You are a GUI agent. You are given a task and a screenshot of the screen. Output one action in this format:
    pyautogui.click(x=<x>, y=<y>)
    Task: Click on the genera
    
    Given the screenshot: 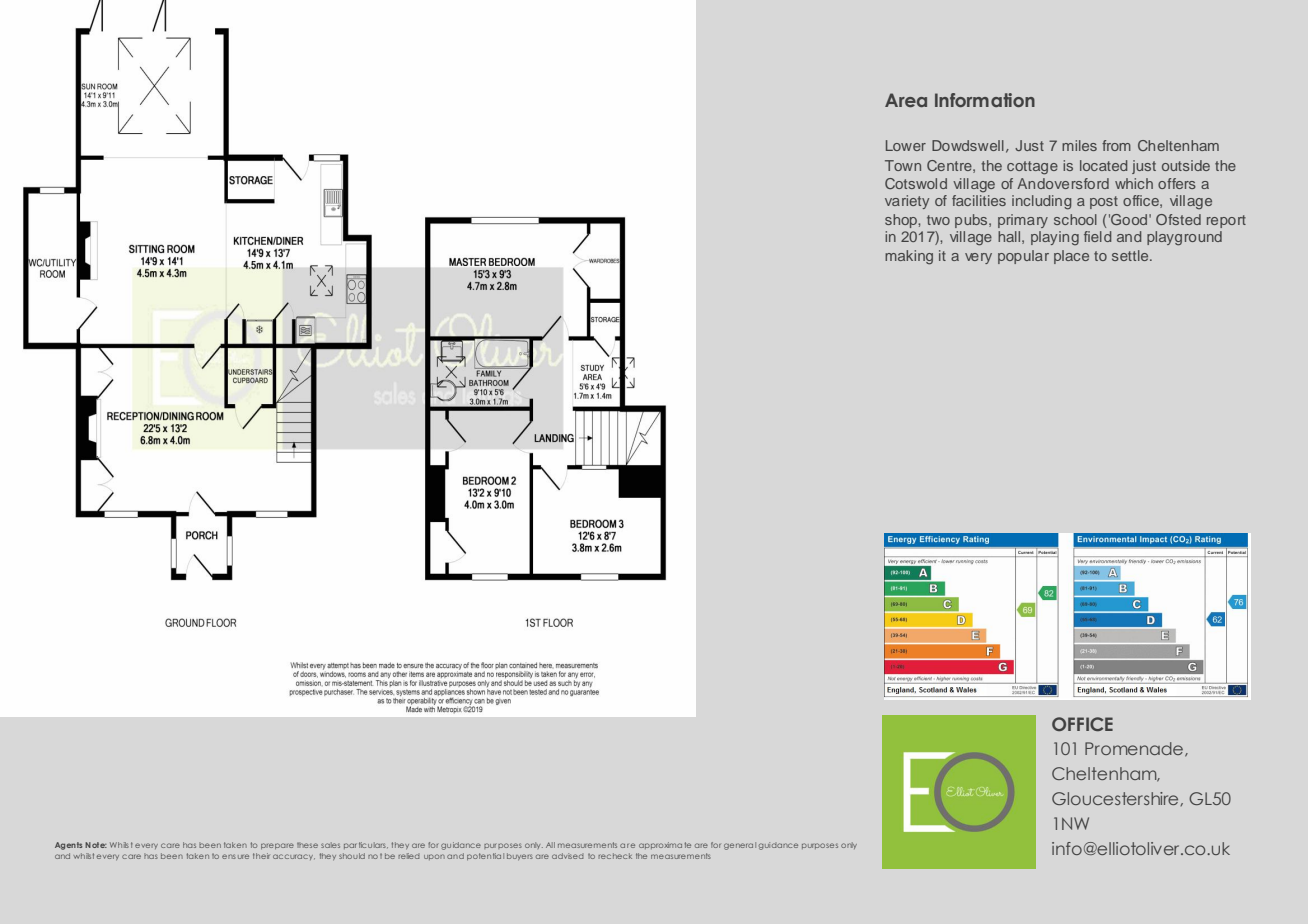 What is the action you would take?
    pyautogui.click(x=738, y=846)
